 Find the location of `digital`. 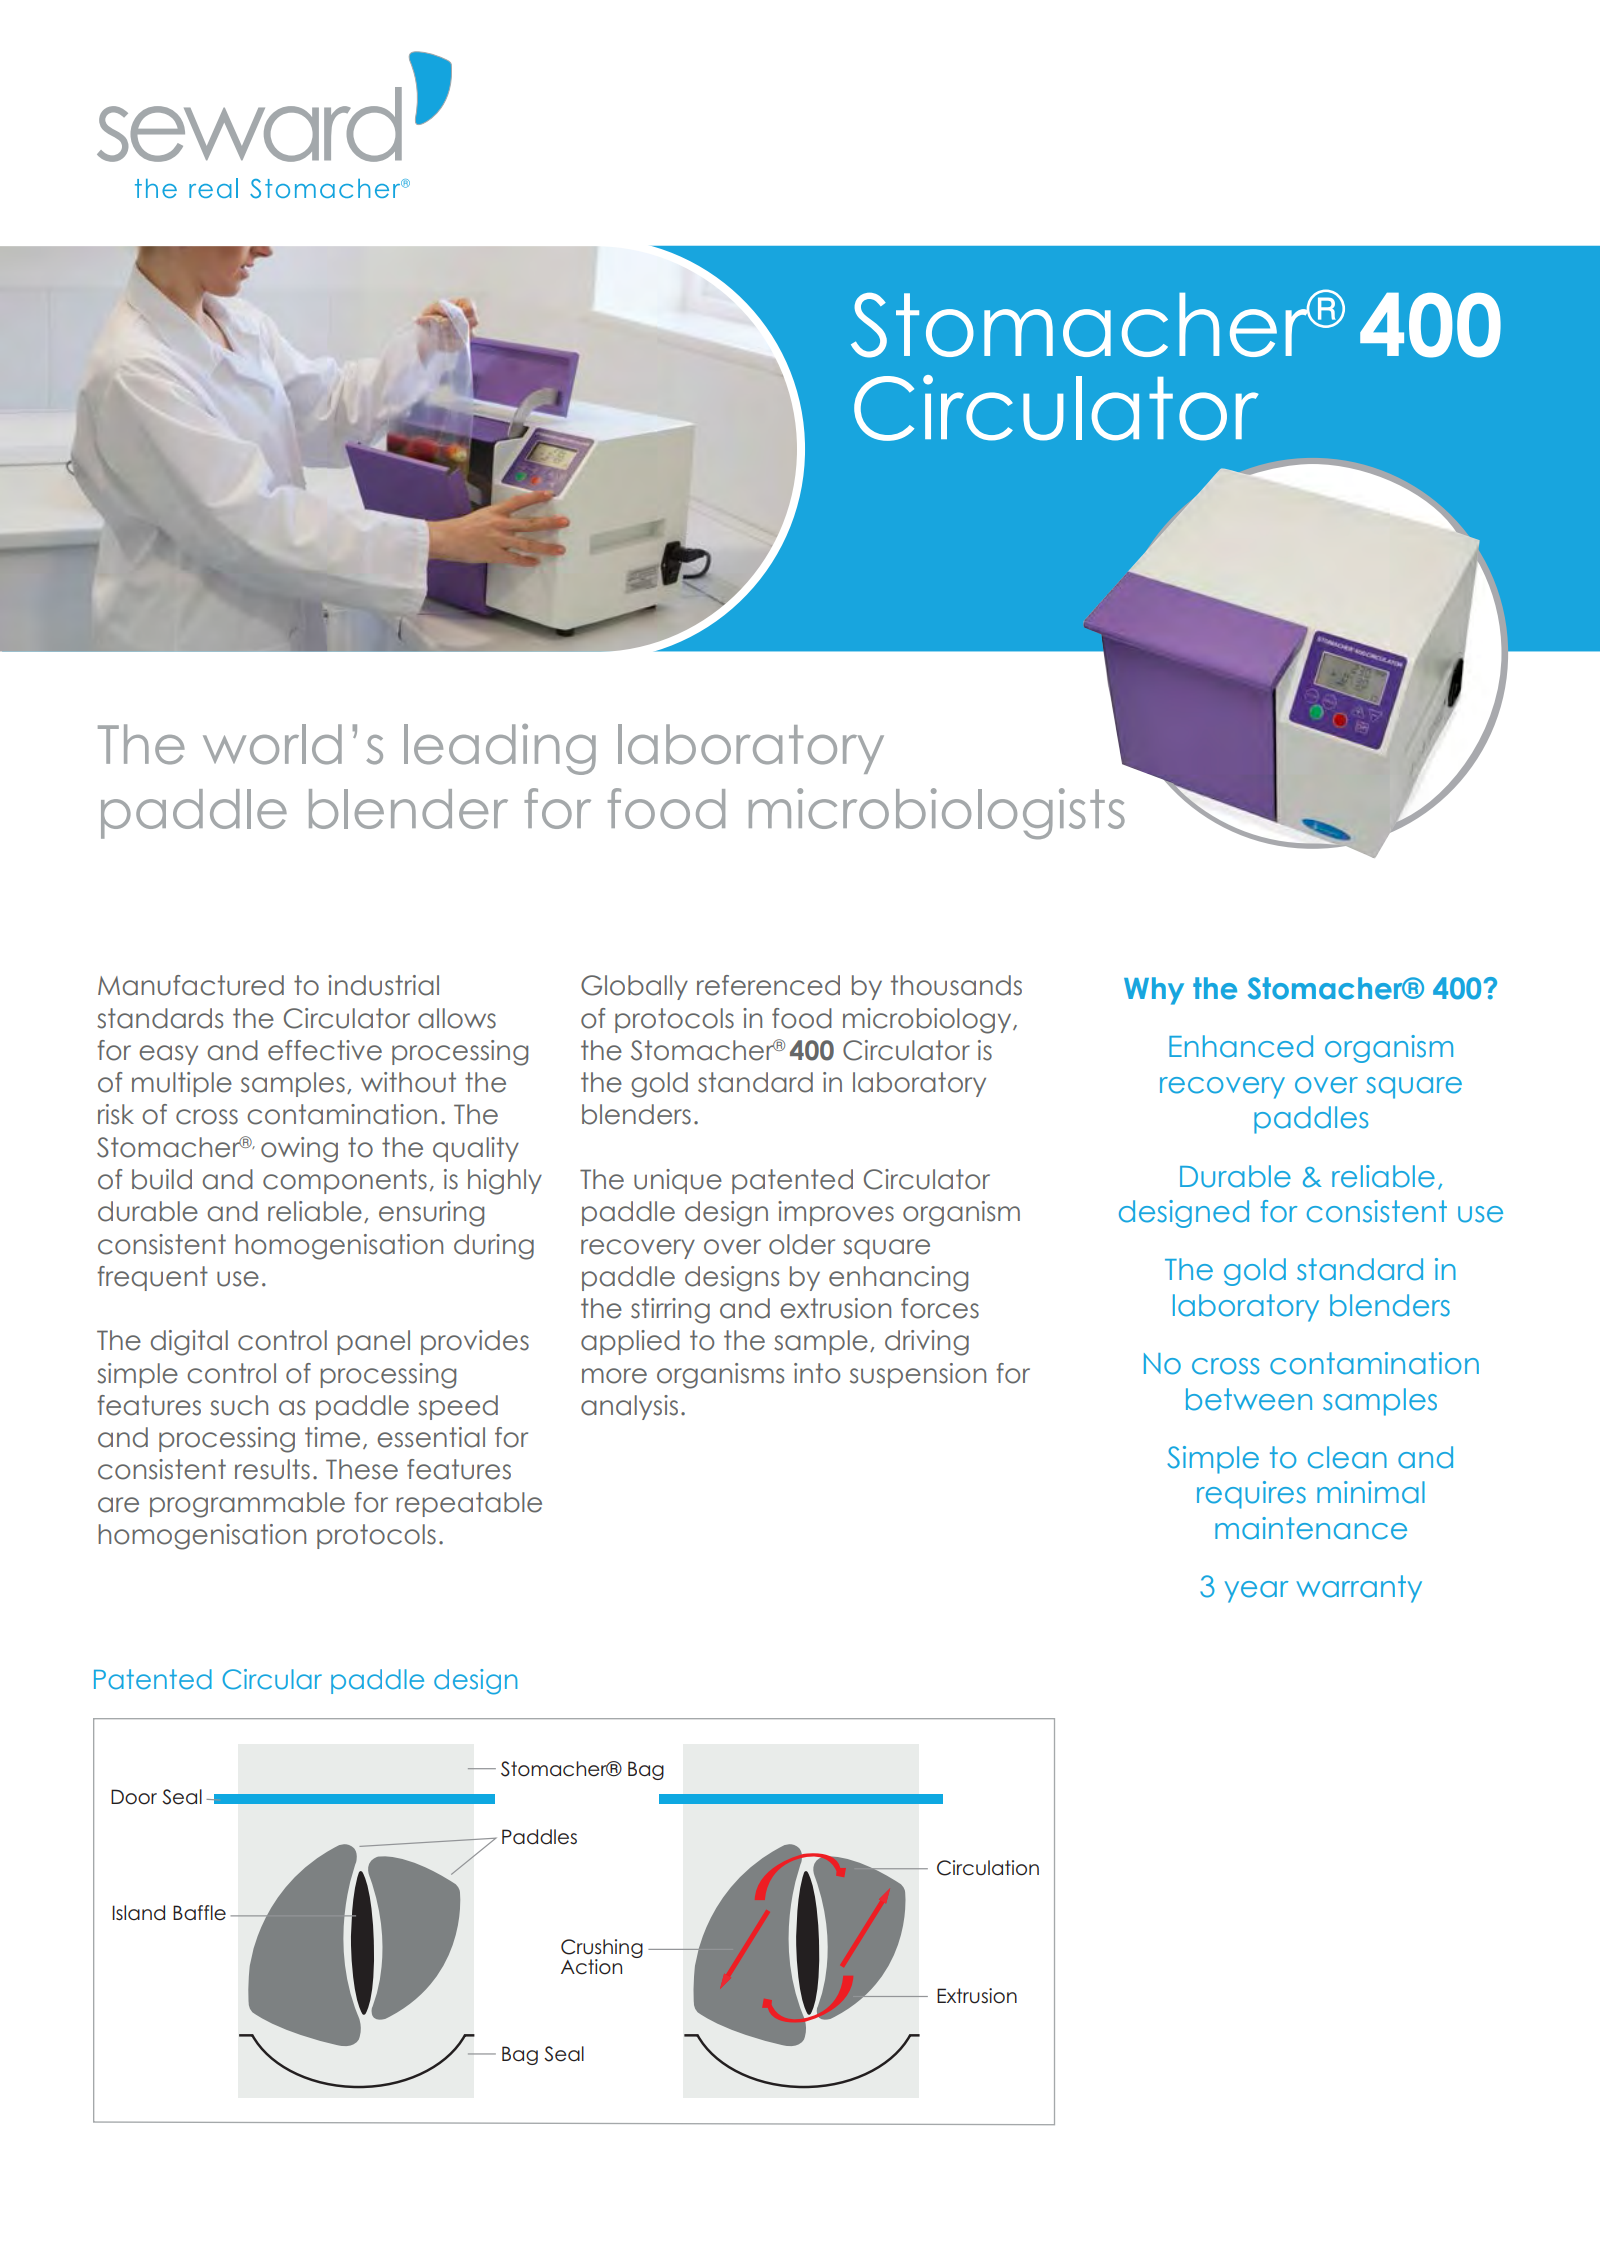

digital is located at coordinates (189, 1343).
